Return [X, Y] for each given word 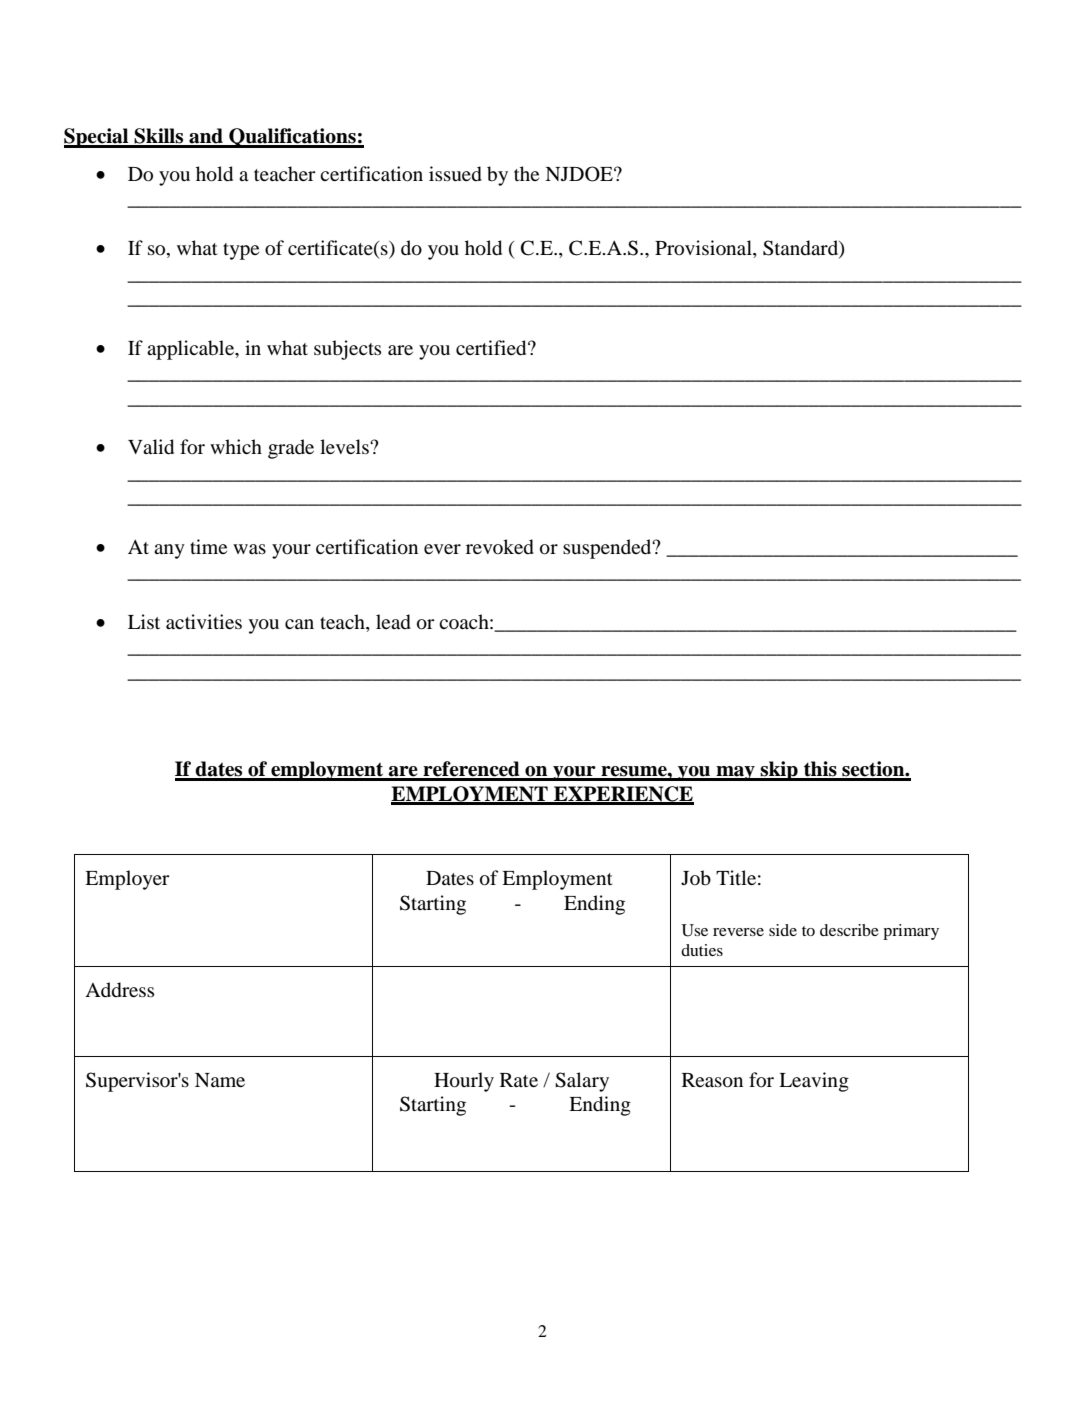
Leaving [814, 1082]
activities [204, 621]
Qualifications [292, 138]
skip [779, 771]
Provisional [704, 249]
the [526, 173]
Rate [519, 1080]
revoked [500, 547]
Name [220, 1080]
